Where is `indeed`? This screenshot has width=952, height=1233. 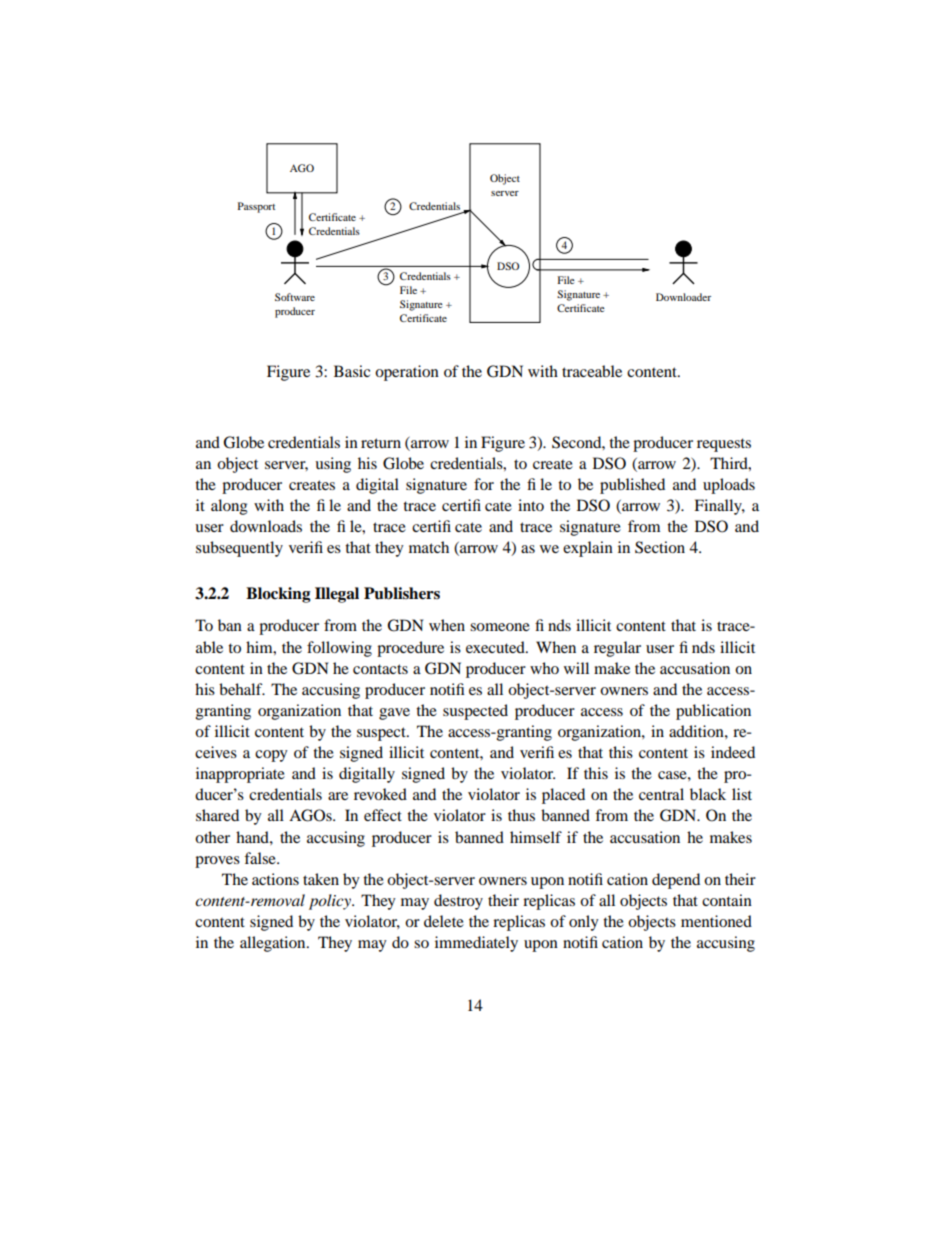
indeed is located at coordinates (733, 752).
